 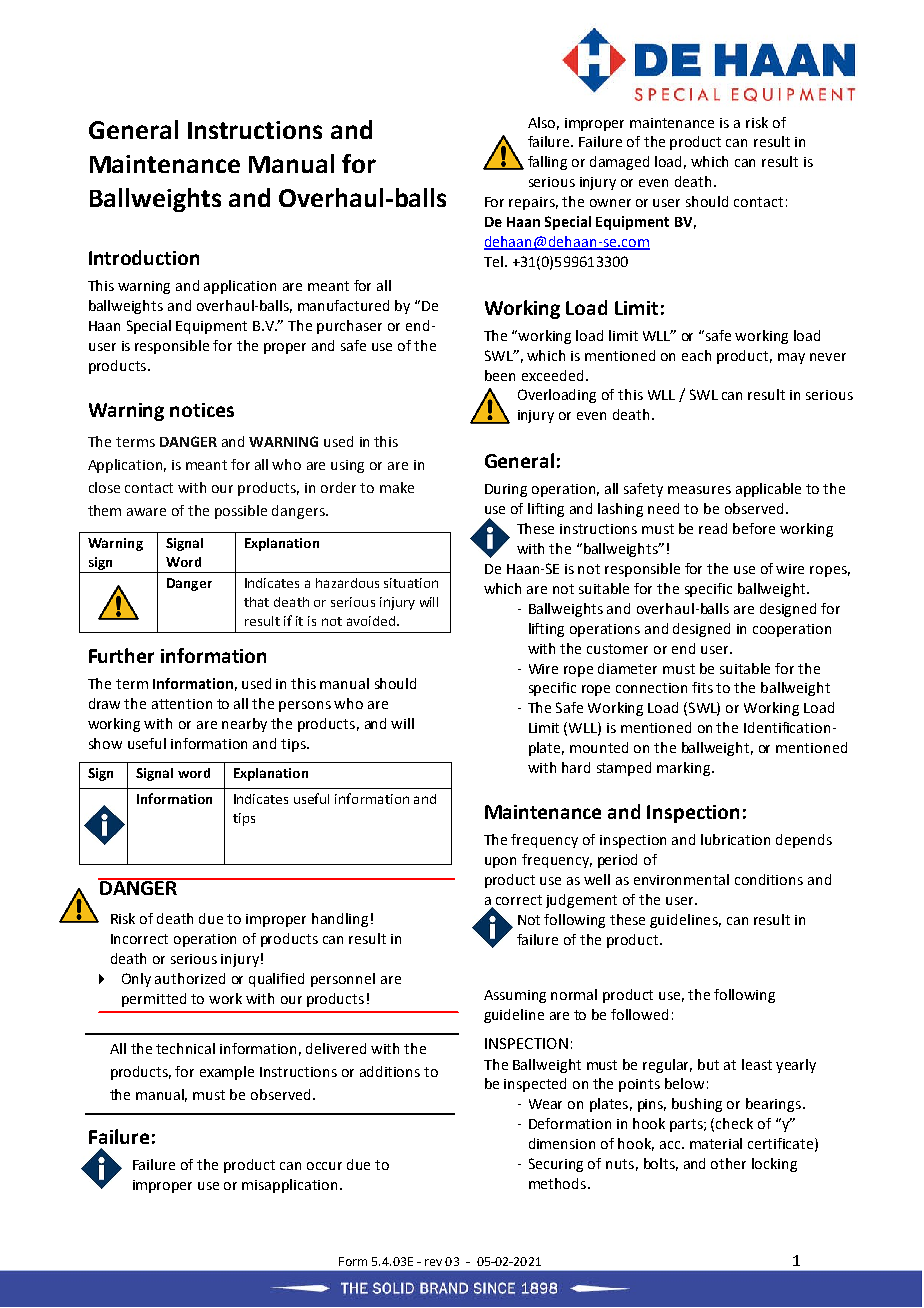 I want to click on occur, so click(x=324, y=1166).
